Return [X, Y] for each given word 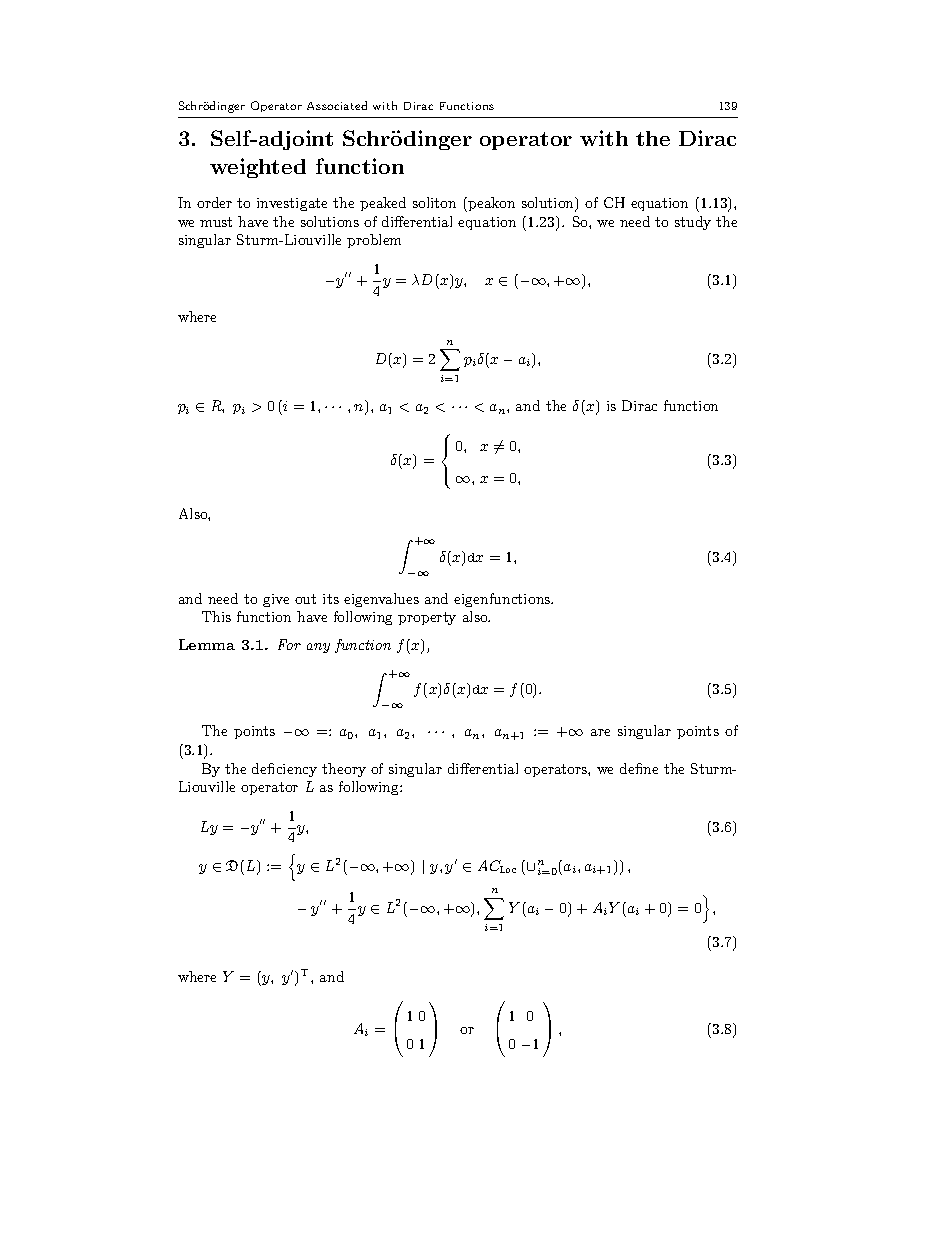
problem [374, 241]
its [331, 599]
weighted [258, 168]
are [600, 732]
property [427, 618]
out [305, 599]
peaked [383, 204]
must [216, 222]
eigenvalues [381, 600]
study [693, 223]
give [276, 600]
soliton [434, 202]
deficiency [284, 770]
